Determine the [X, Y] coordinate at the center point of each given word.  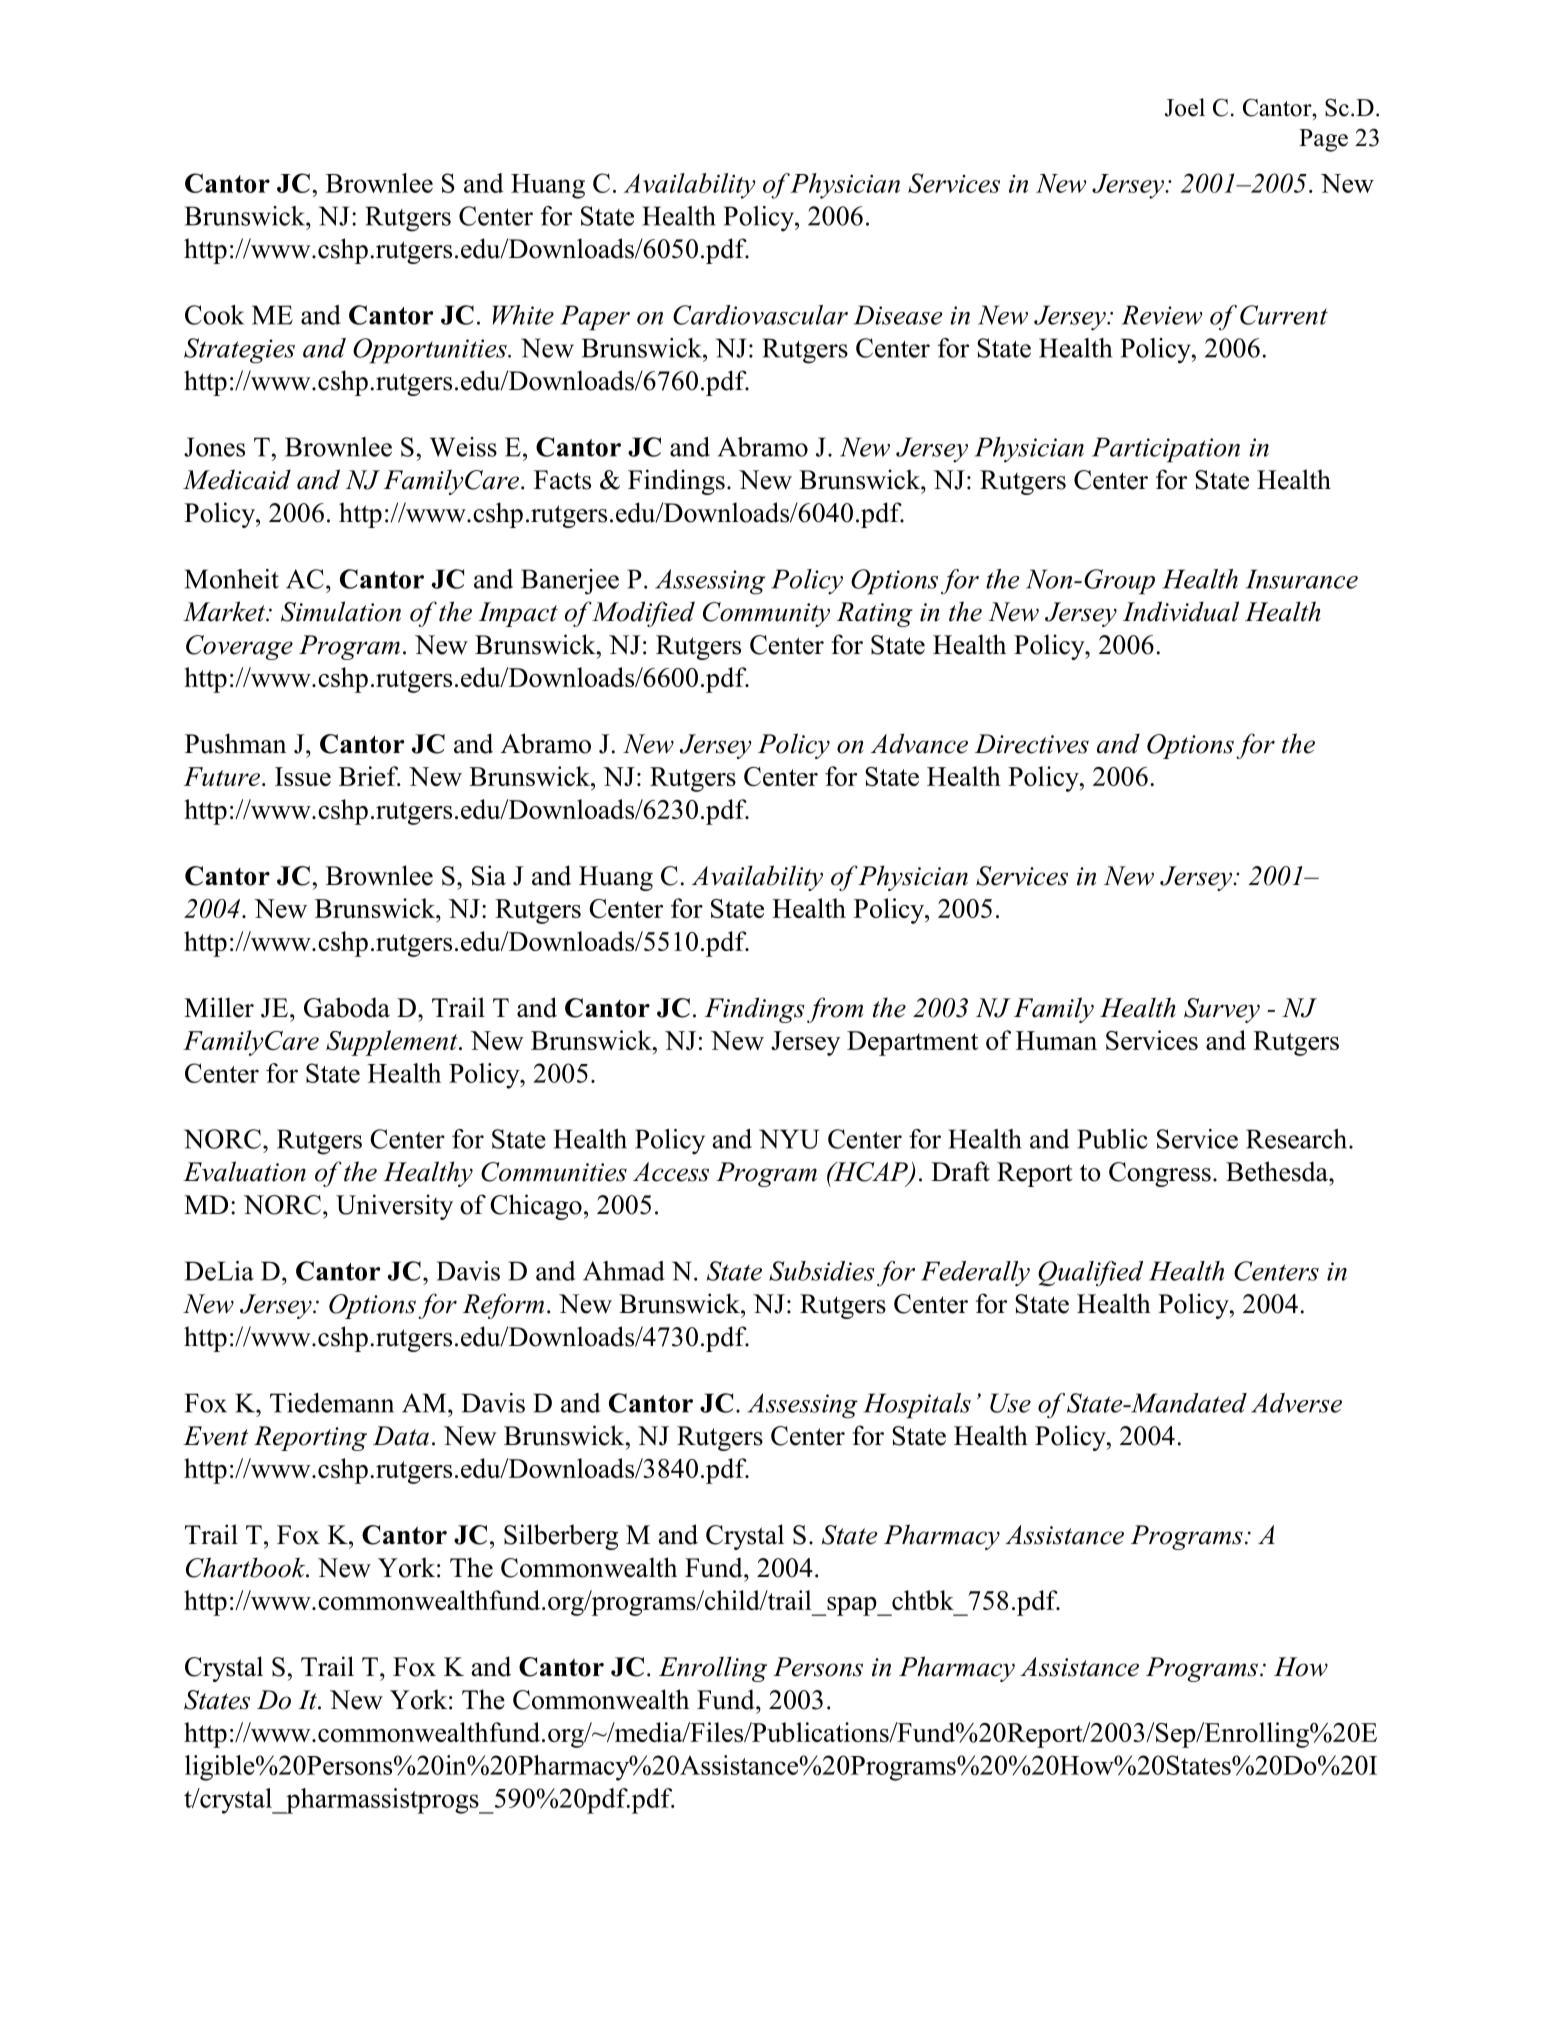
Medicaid [237, 479]
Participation [1166, 450]
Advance [919, 743]
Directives [1032, 744]
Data [401, 1436]
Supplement [393, 1043]
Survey [1222, 1010]
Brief [370, 776]
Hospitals [917, 1406]
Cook [214, 315]
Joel [1185, 107]
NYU [789, 1139]
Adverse [1296, 1403]
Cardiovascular [760, 315]
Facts [562, 480]
